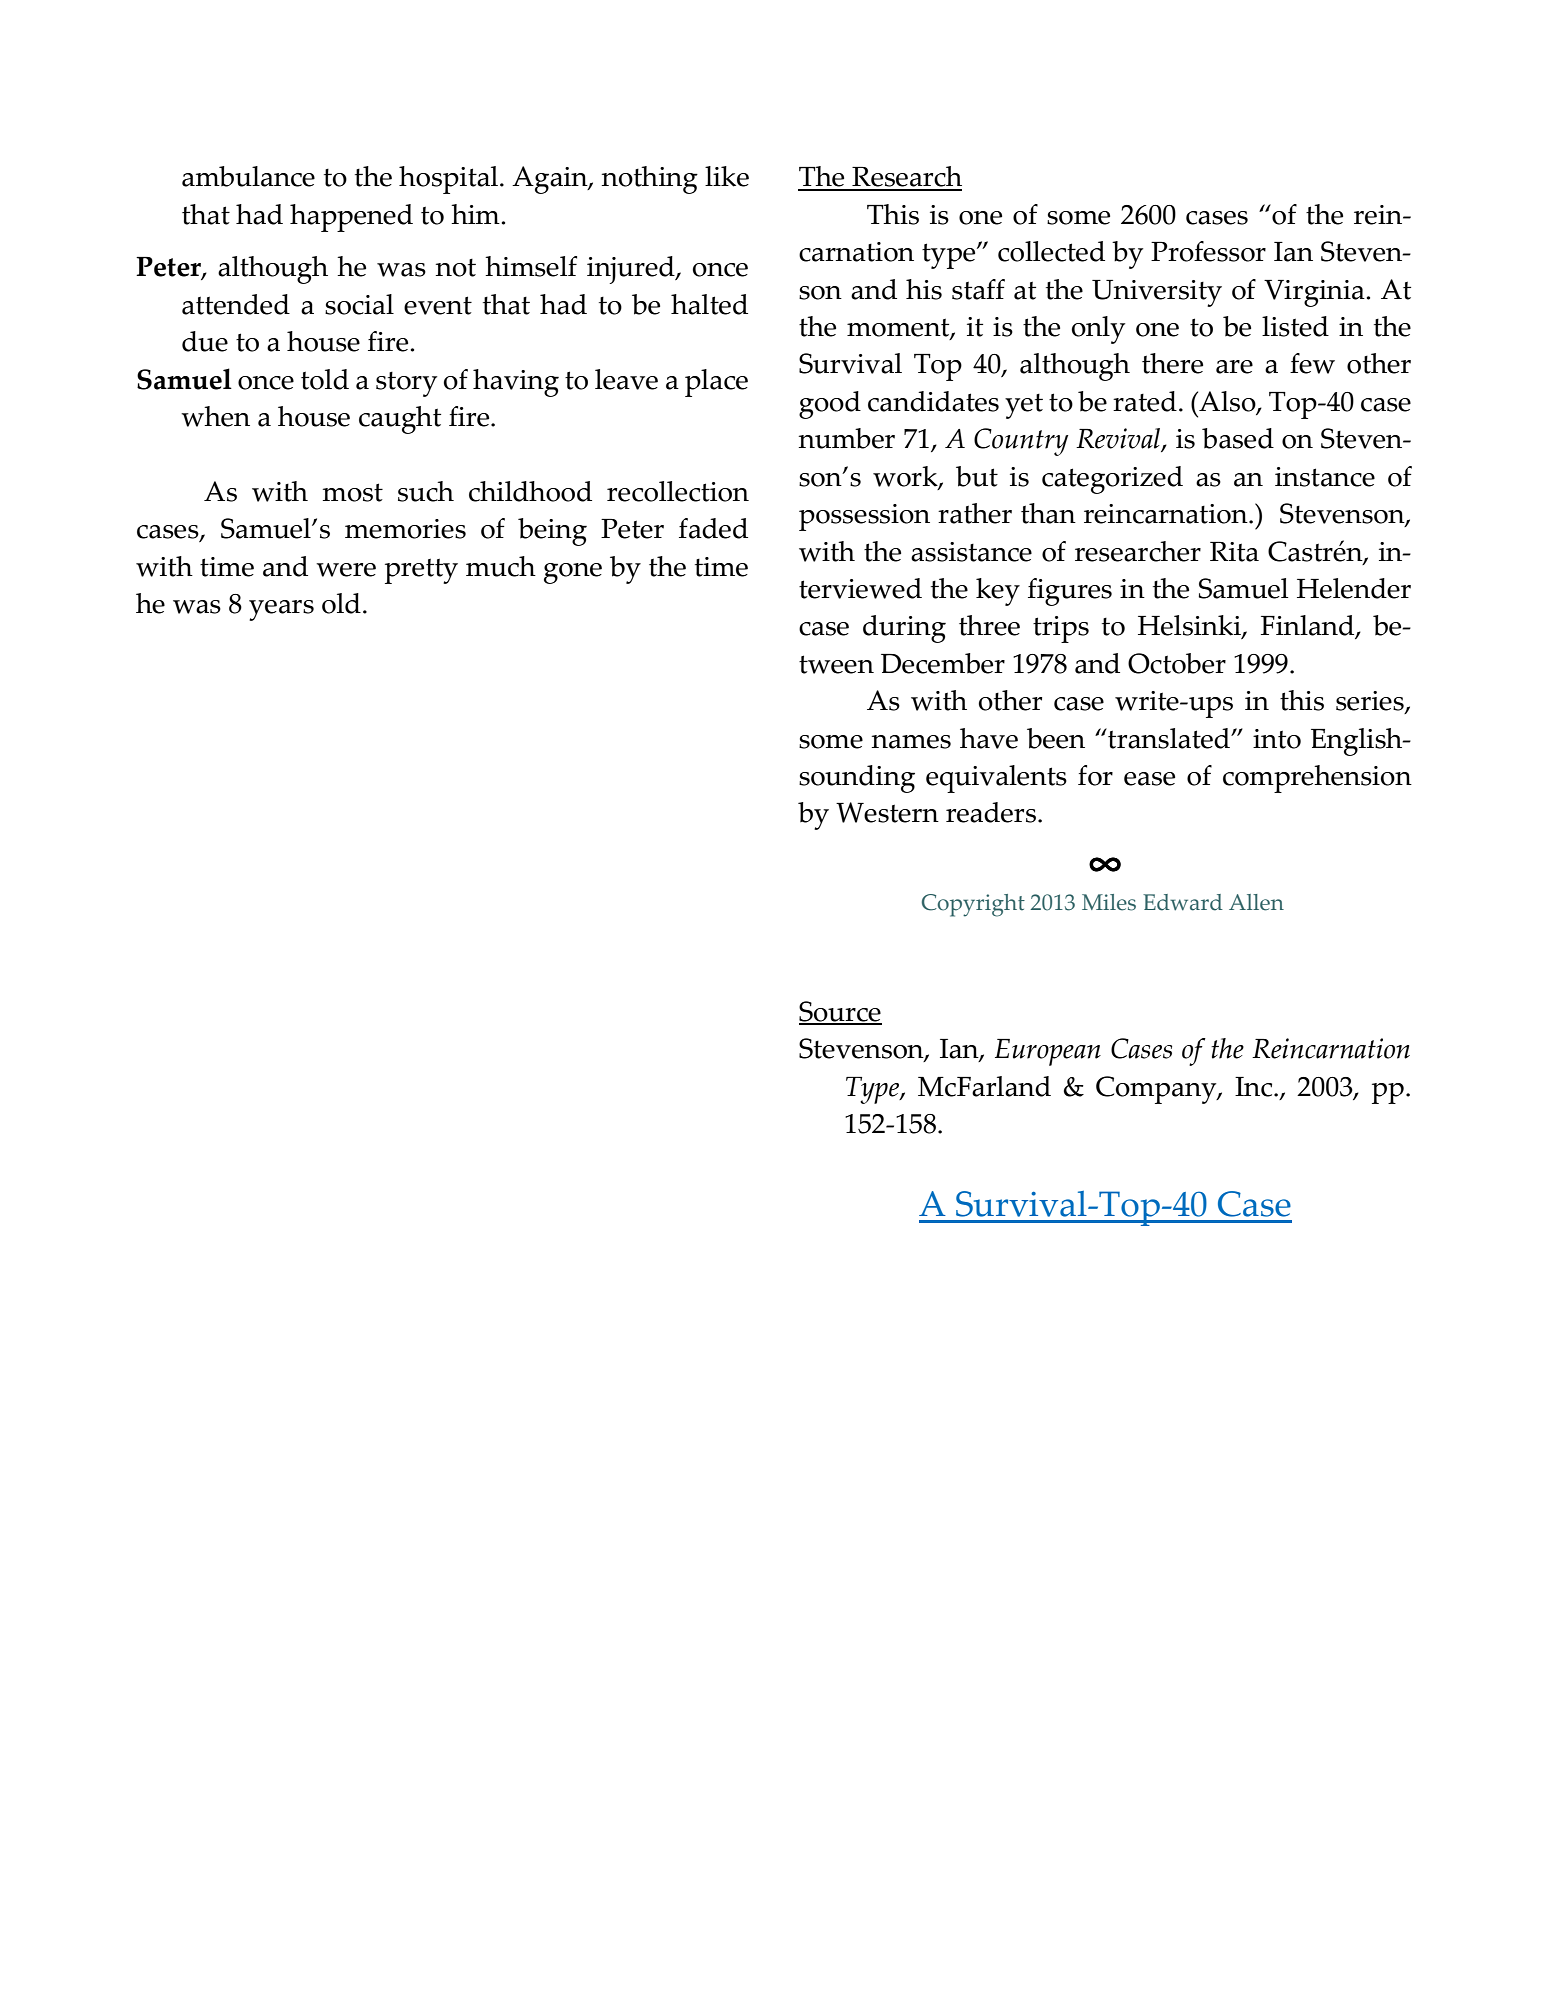  Describe the element at coordinates (351, 218) in the page. I see `happened` at that location.
